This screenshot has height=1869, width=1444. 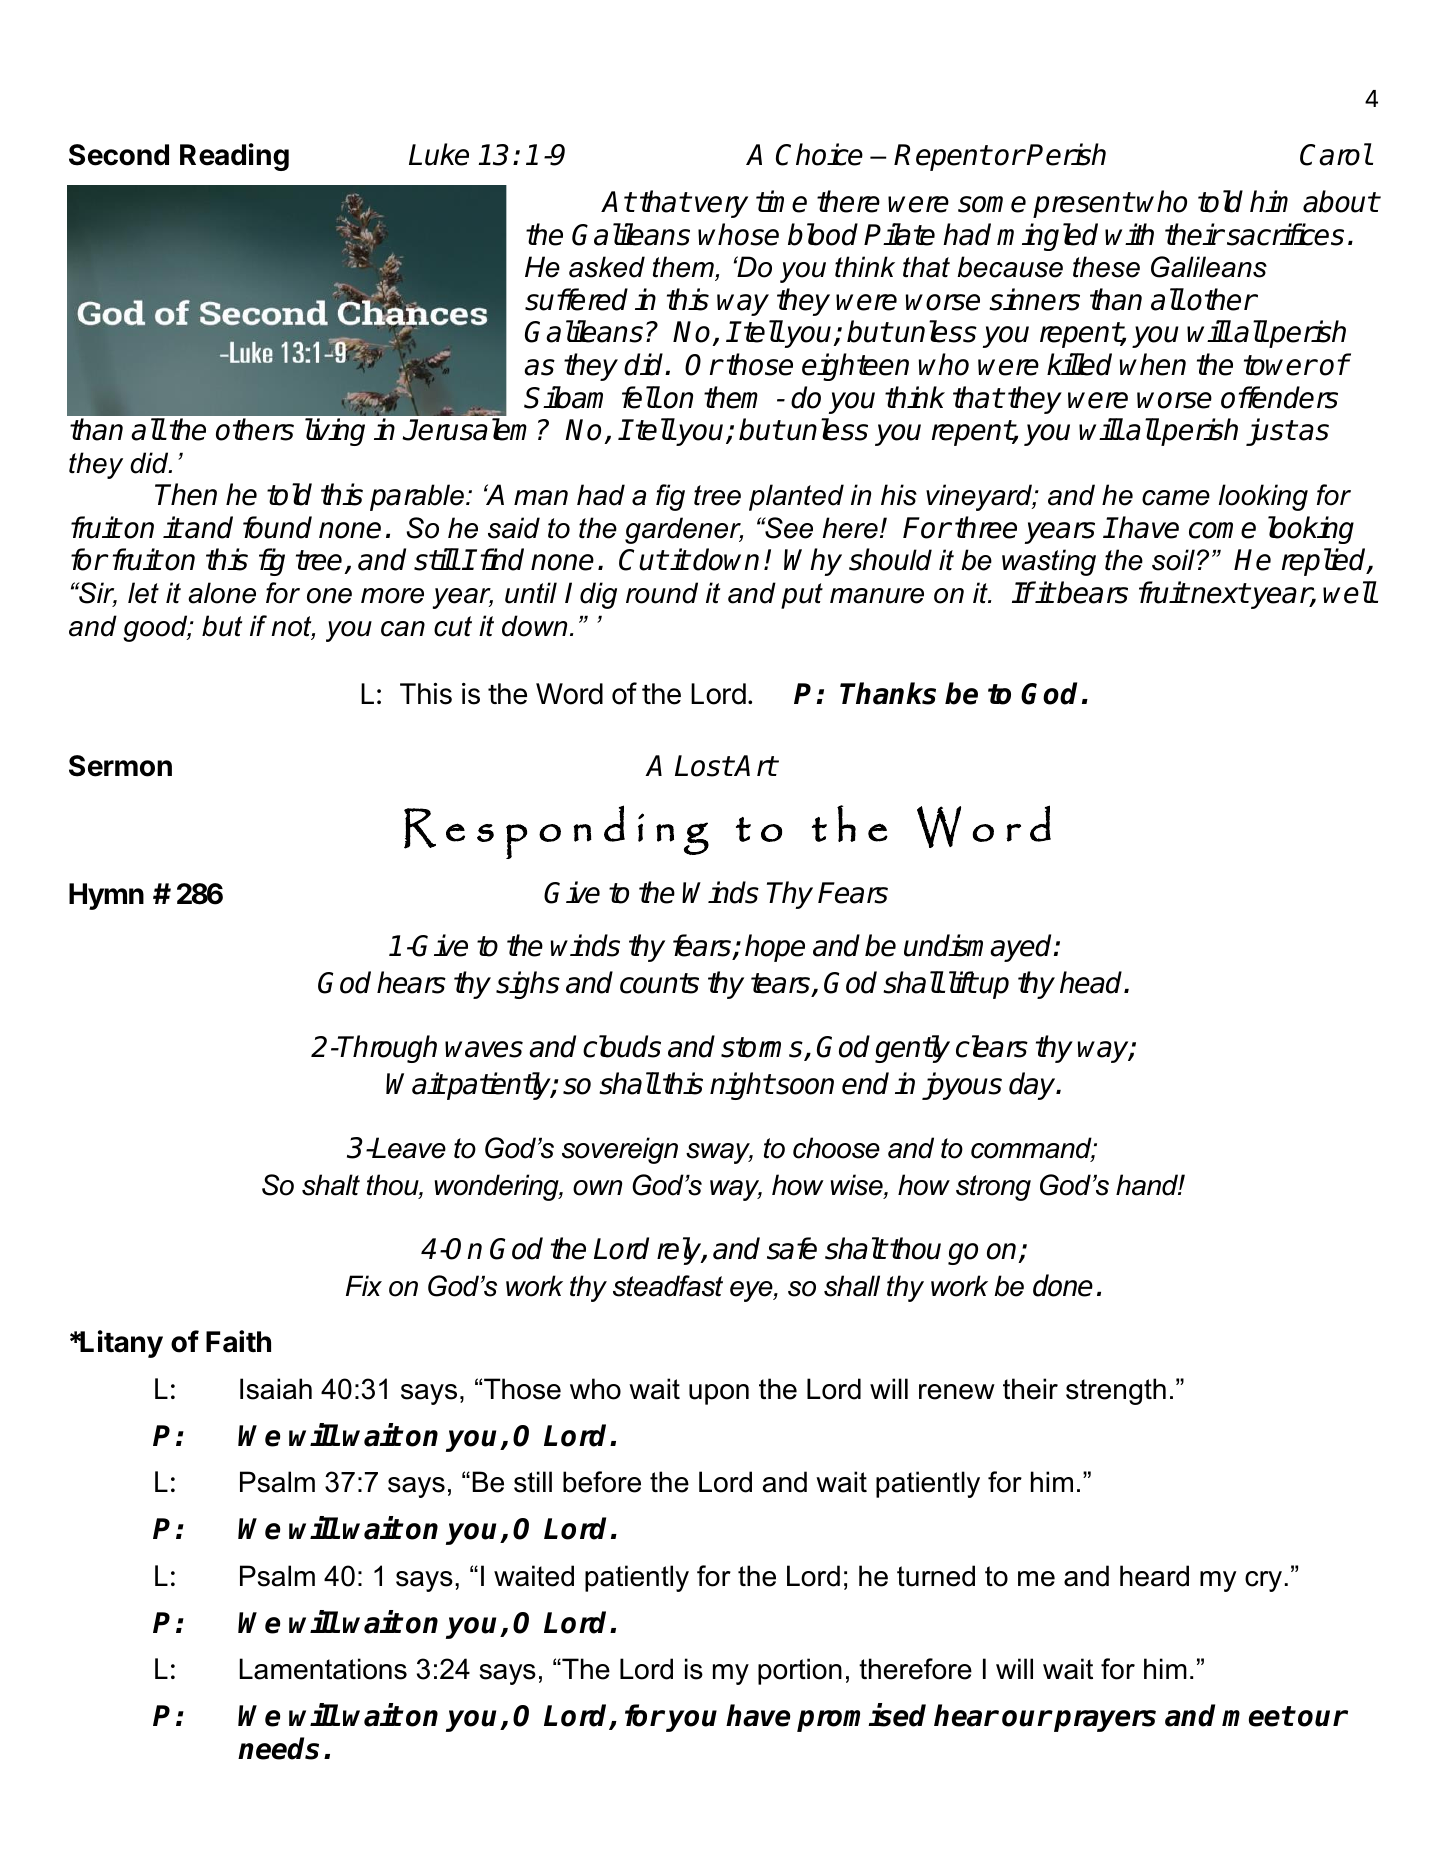 What do you see at coordinates (668, 1286) in the screenshot?
I see `steadfast` at bounding box center [668, 1286].
